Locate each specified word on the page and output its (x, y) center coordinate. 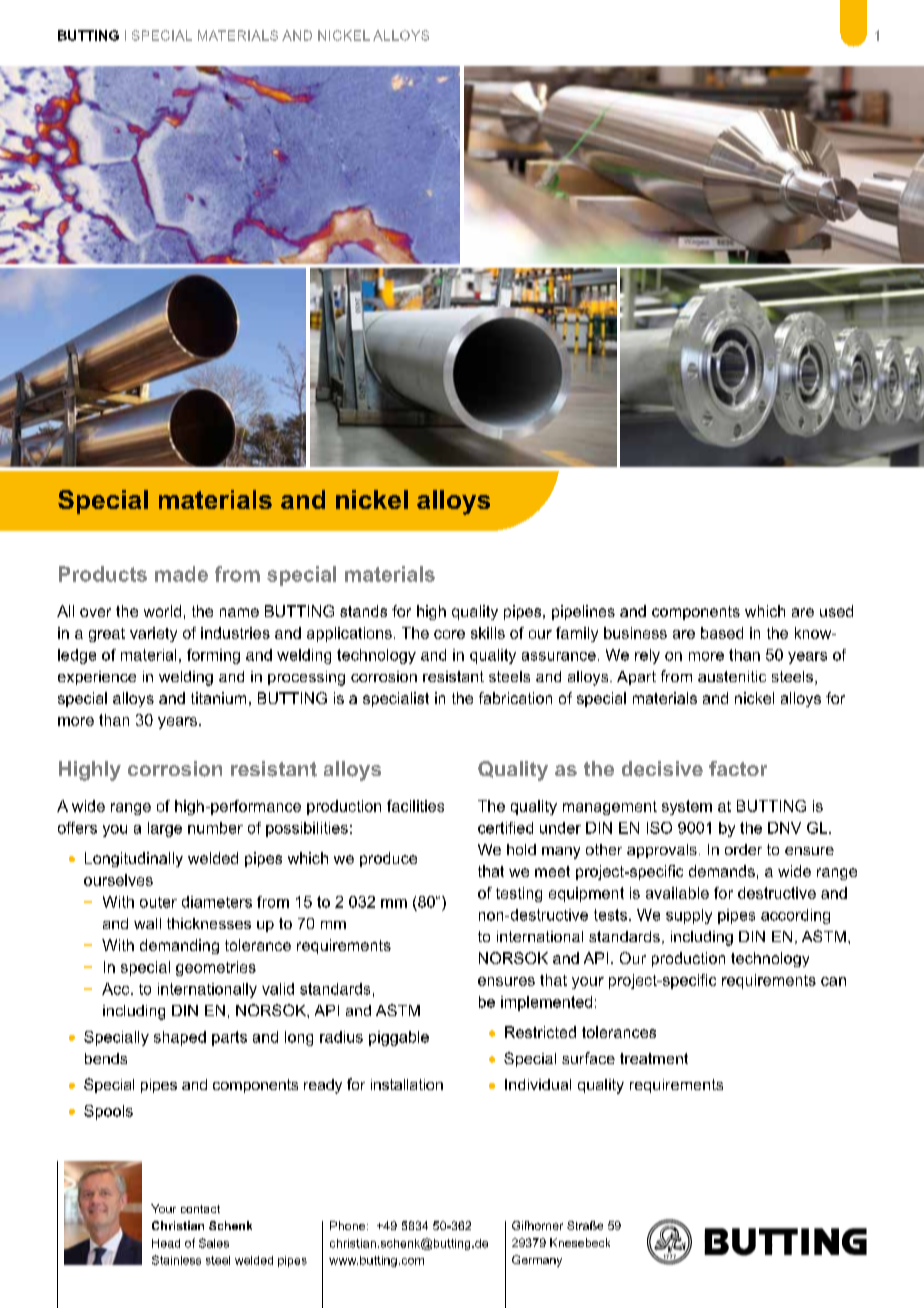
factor (738, 768)
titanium (218, 698)
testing (519, 894)
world (162, 611)
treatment (654, 1058)
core (449, 634)
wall (147, 923)
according (795, 916)
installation (407, 1084)
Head (166, 1243)
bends (106, 1058)
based (722, 633)
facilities (415, 806)
